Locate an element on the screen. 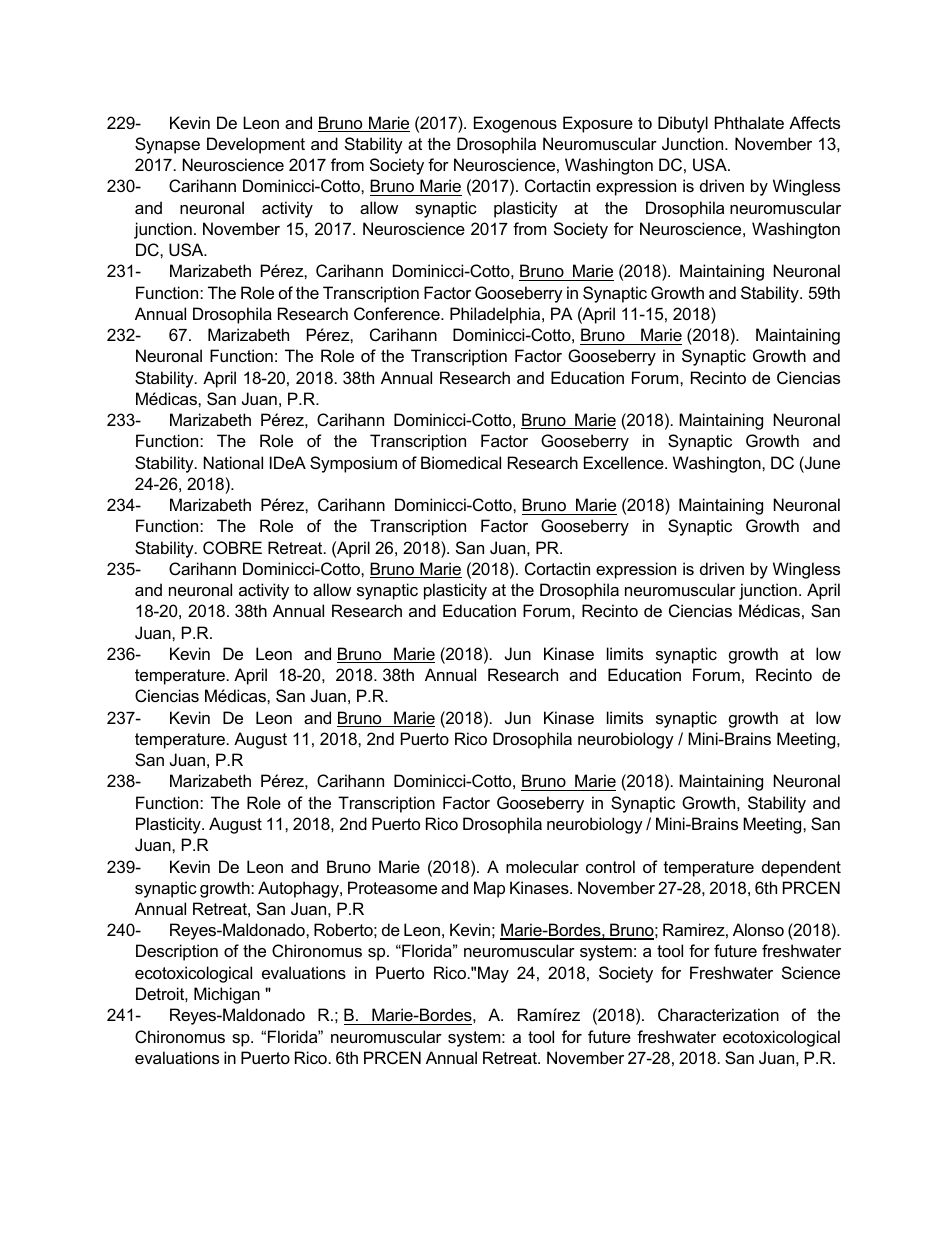 This screenshot has width=952, height=1233. Autophagy is located at coordinates (299, 889).
